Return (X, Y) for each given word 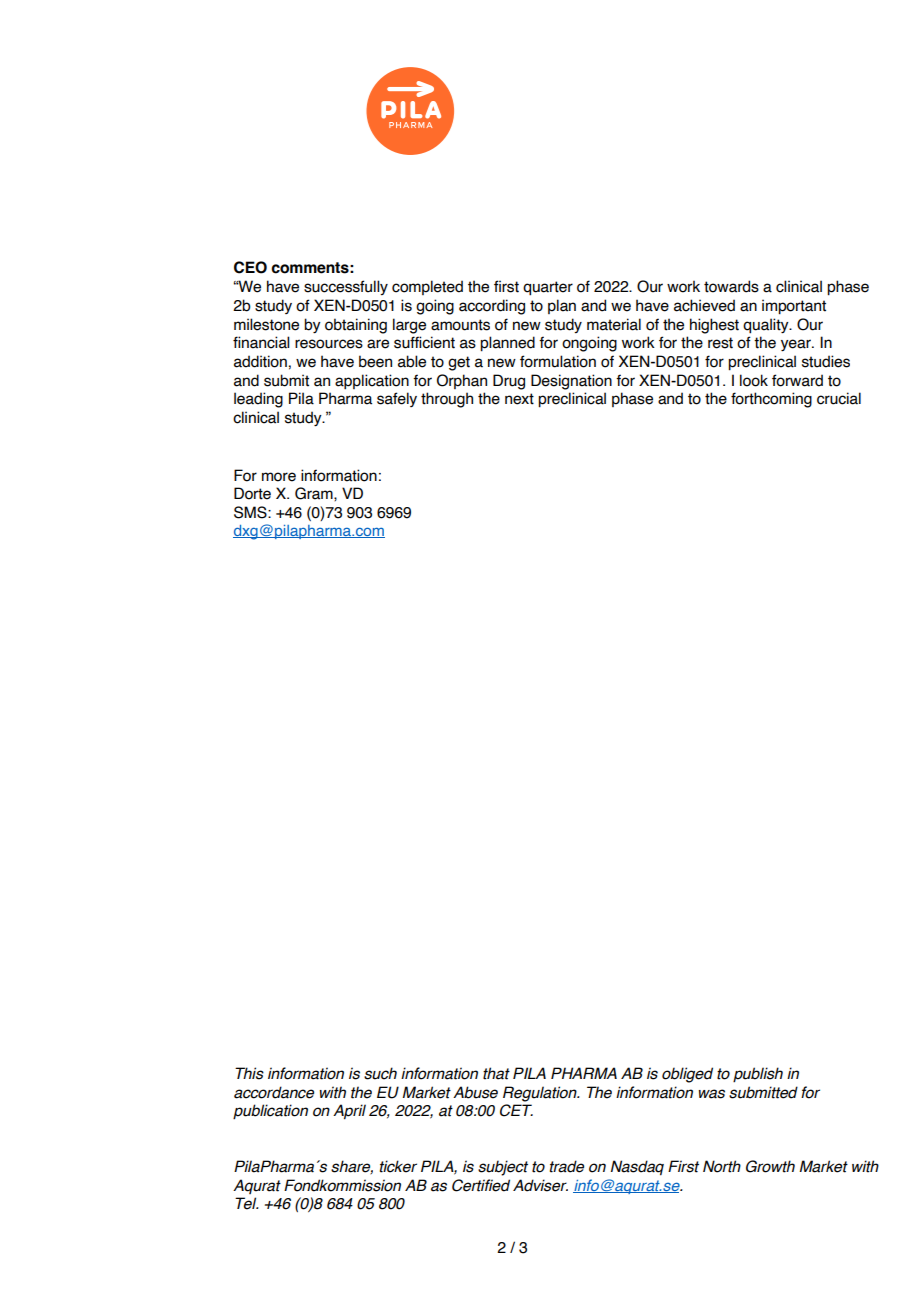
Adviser (540, 1185)
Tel (247, 1203)
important (794, 307)
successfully (346, 287)
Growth (770, 1166)
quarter (548, 288)
